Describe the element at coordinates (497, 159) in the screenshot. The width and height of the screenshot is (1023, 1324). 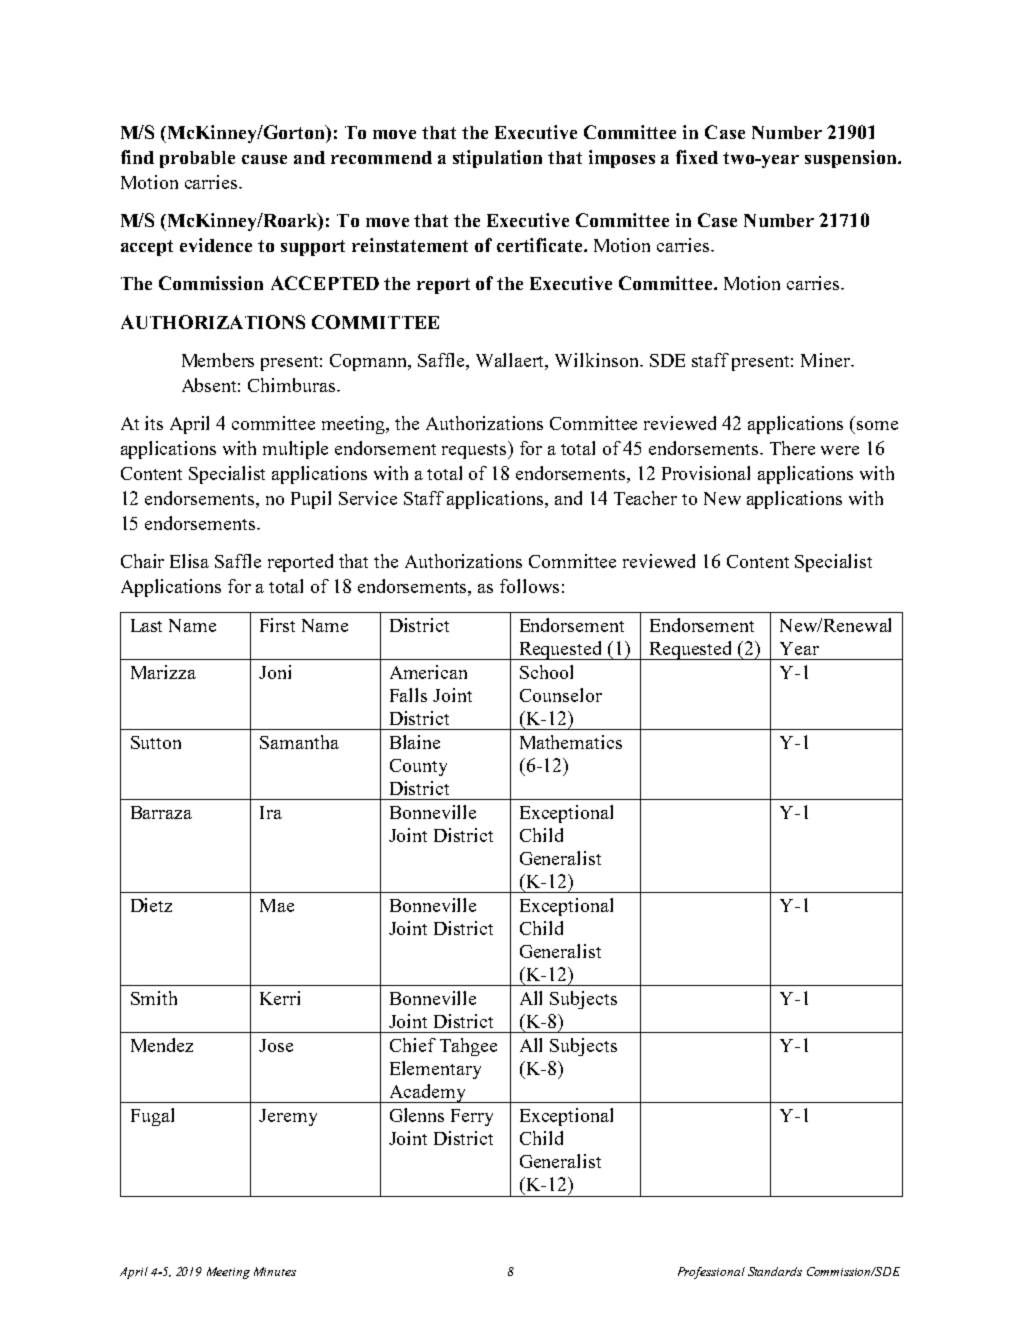
I see `stipulation` at that location.
